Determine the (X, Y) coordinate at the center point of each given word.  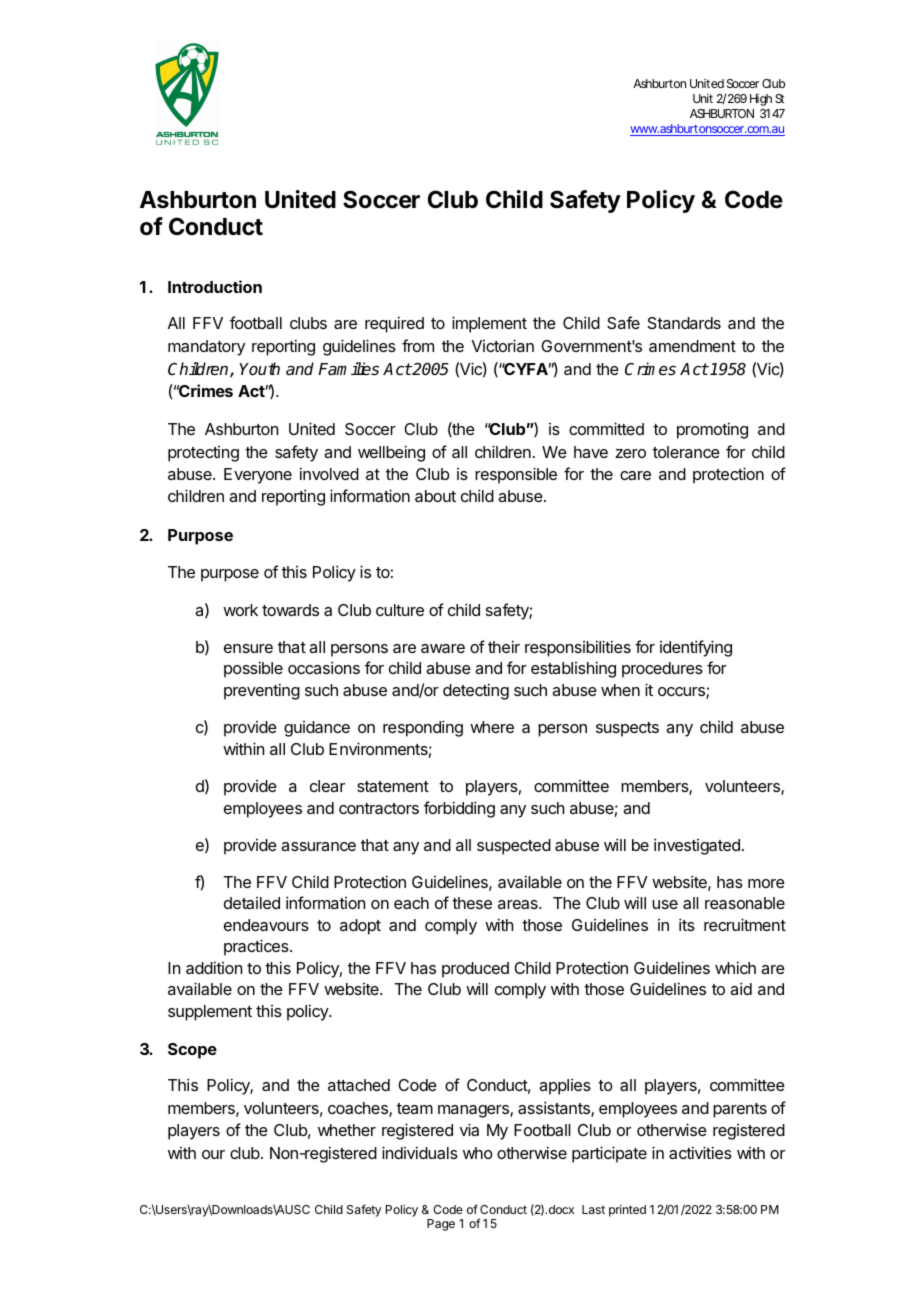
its (687, 924)
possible (253, 669)
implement (489, 324)
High (761, 100)
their (504, 646)
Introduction (215, 286)
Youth (259, 369)
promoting (712, 430)
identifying (696, 648)
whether (347, 1130)
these (472, 903)
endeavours (266, 925)
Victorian (503, 345)
